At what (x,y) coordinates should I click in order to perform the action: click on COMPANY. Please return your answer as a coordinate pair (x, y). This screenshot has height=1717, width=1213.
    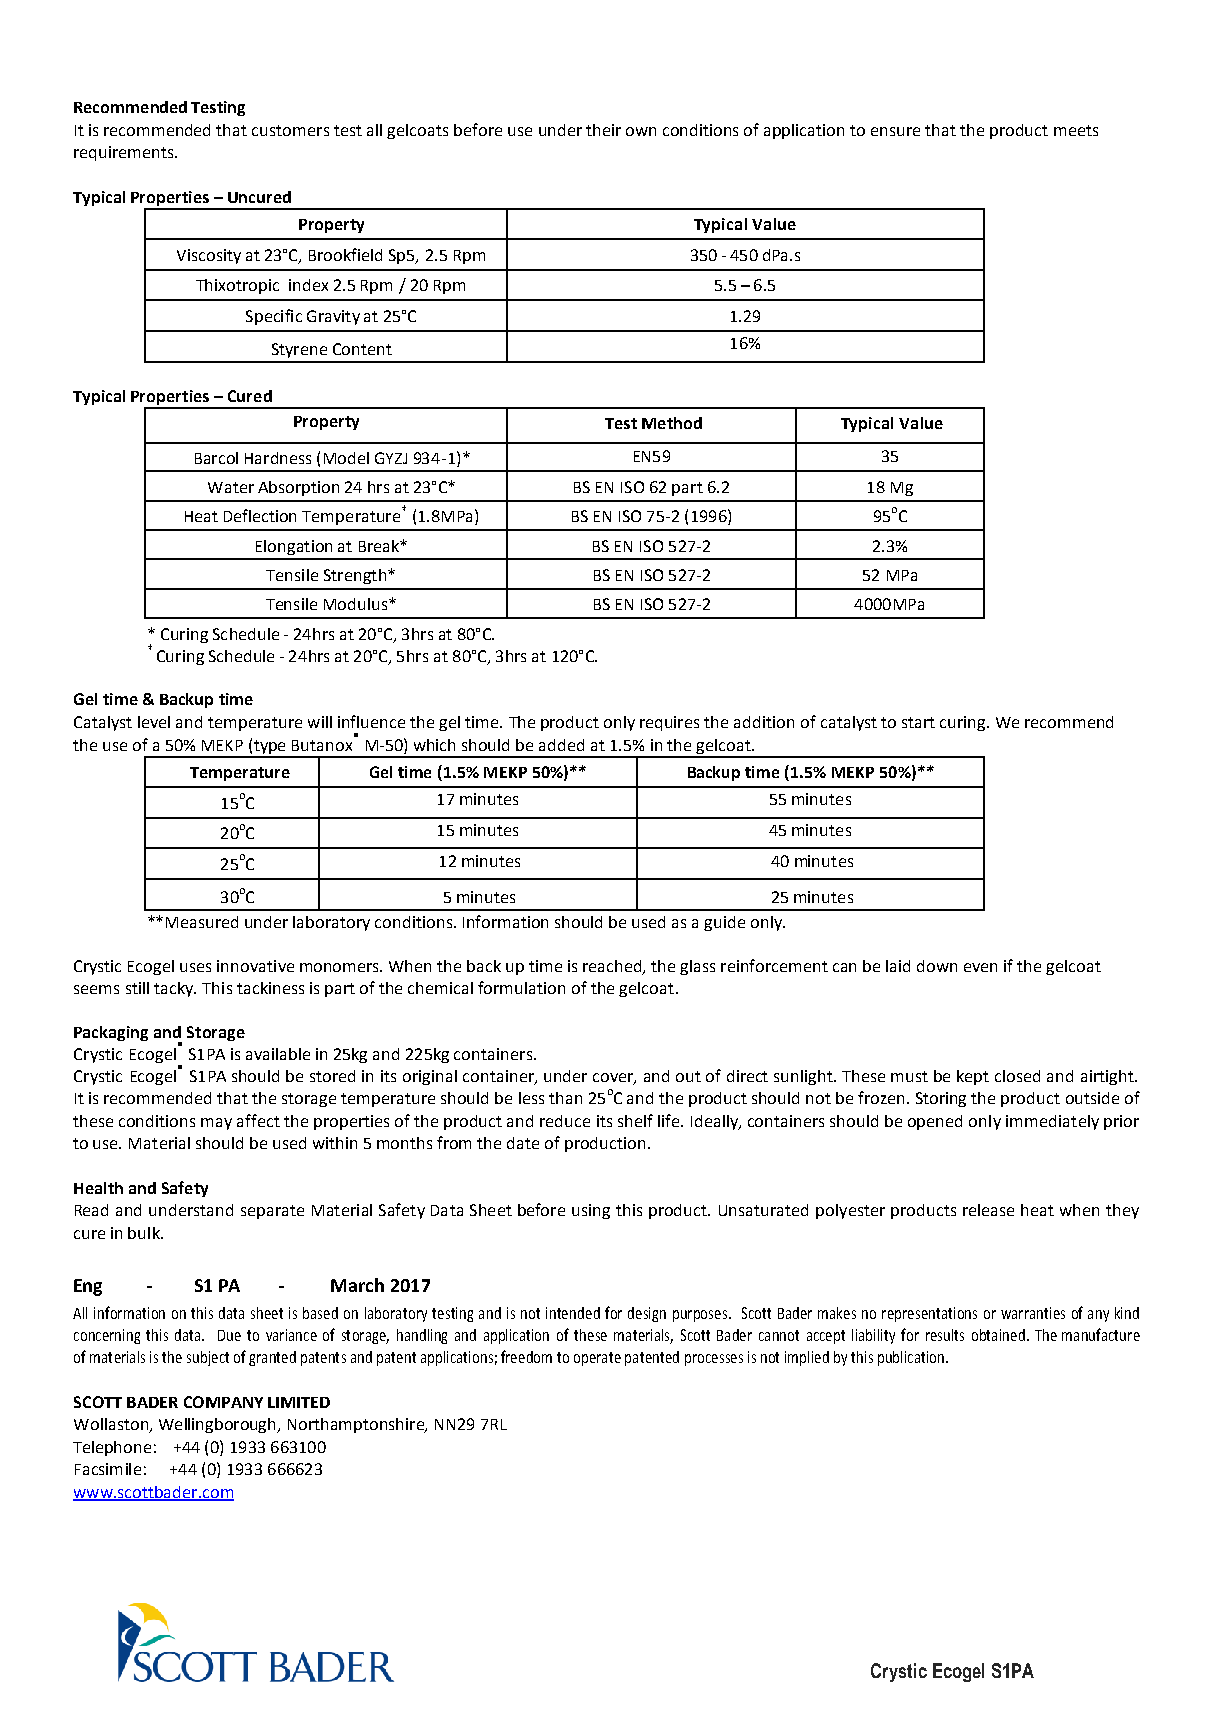
    Looking at the image, I should click on (223, 1402).
